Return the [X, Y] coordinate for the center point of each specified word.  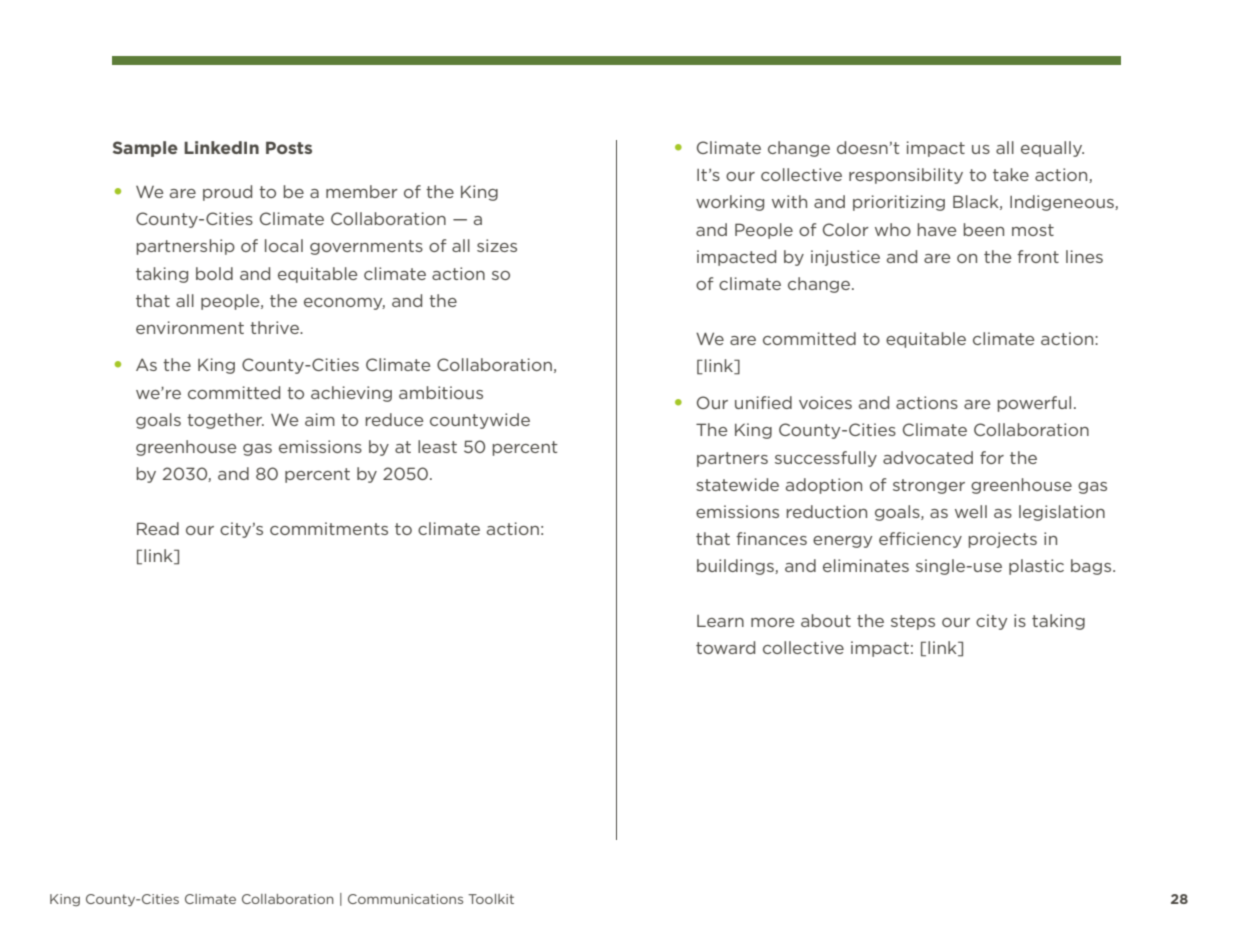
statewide [737, 484]
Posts [289, 147]
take [1011, 174]
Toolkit [491, 899]
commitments [329, 528]
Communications [405, 899]
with [789, 201]
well [971, 511]
